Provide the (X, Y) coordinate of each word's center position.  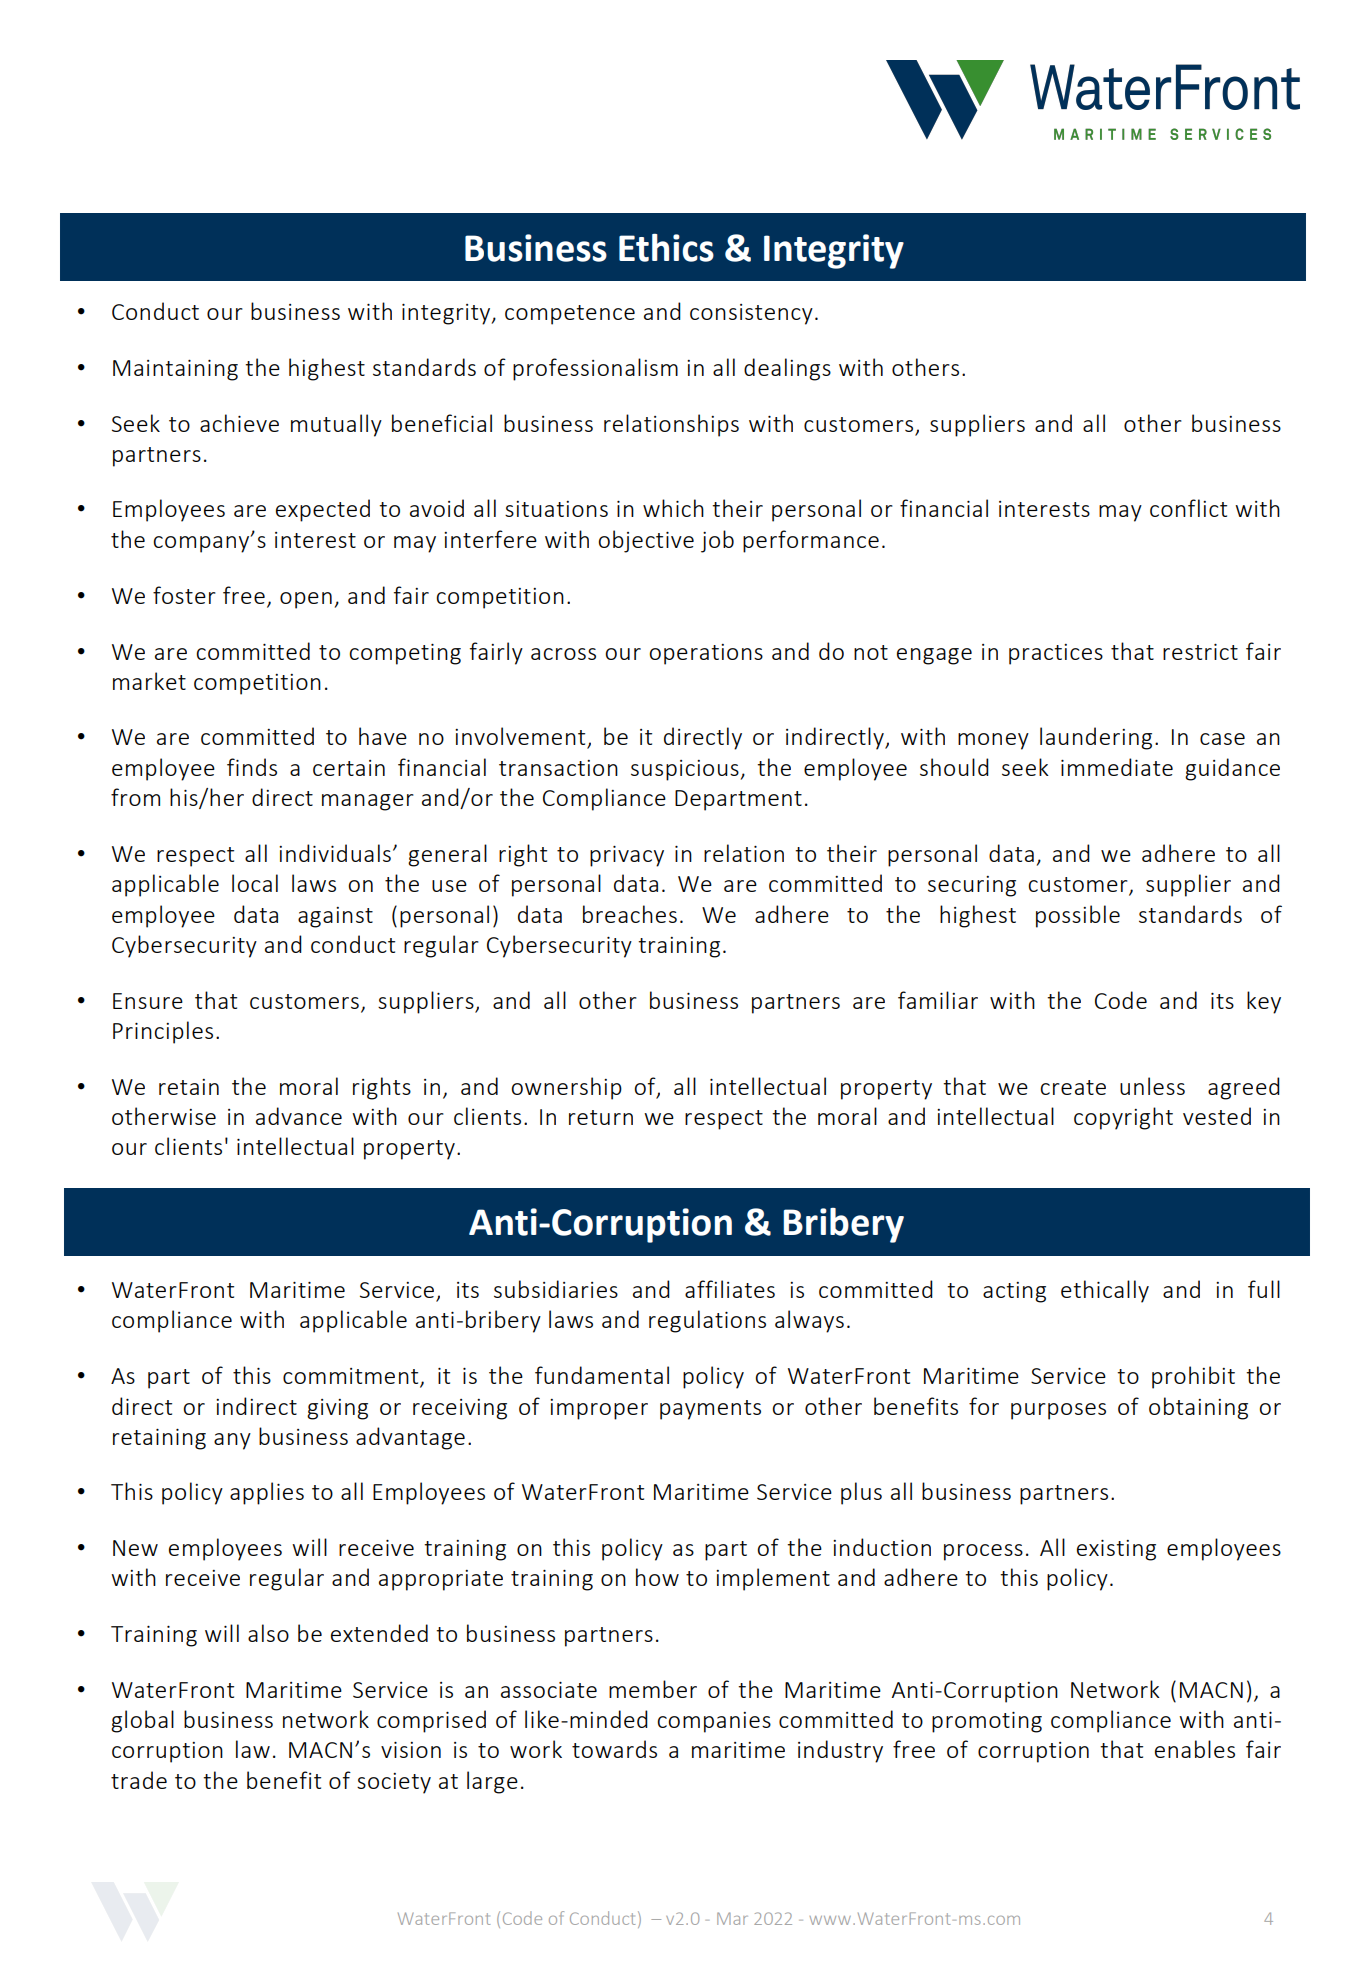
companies (714, 1722)
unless (1152, 1086)
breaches (630, 914)
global (142, 1721)
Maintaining (175, 370)
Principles (163, 1032)
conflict (1188, 508)
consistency (751, 314)
